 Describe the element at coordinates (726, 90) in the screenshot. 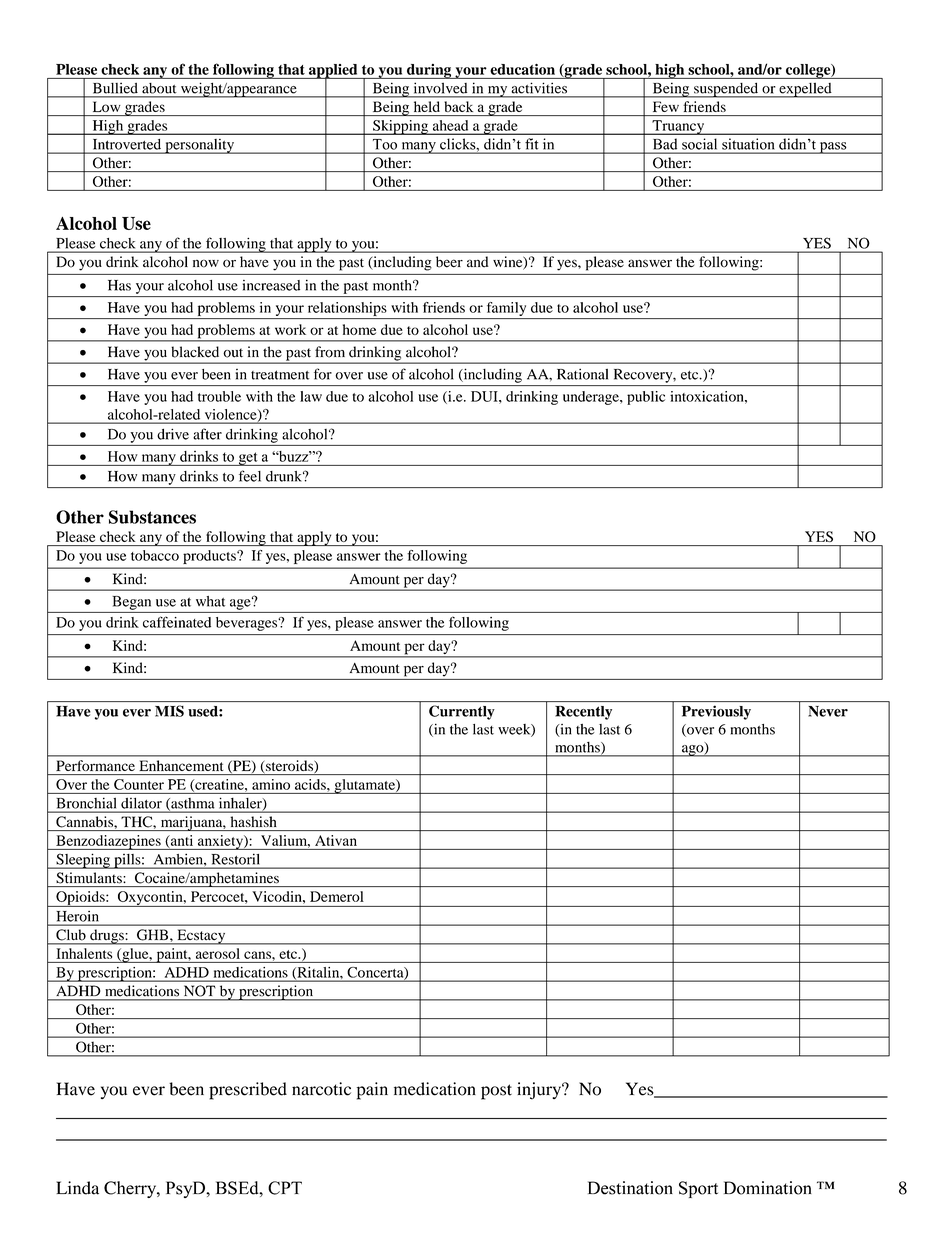

I see `suspended` at that location.
